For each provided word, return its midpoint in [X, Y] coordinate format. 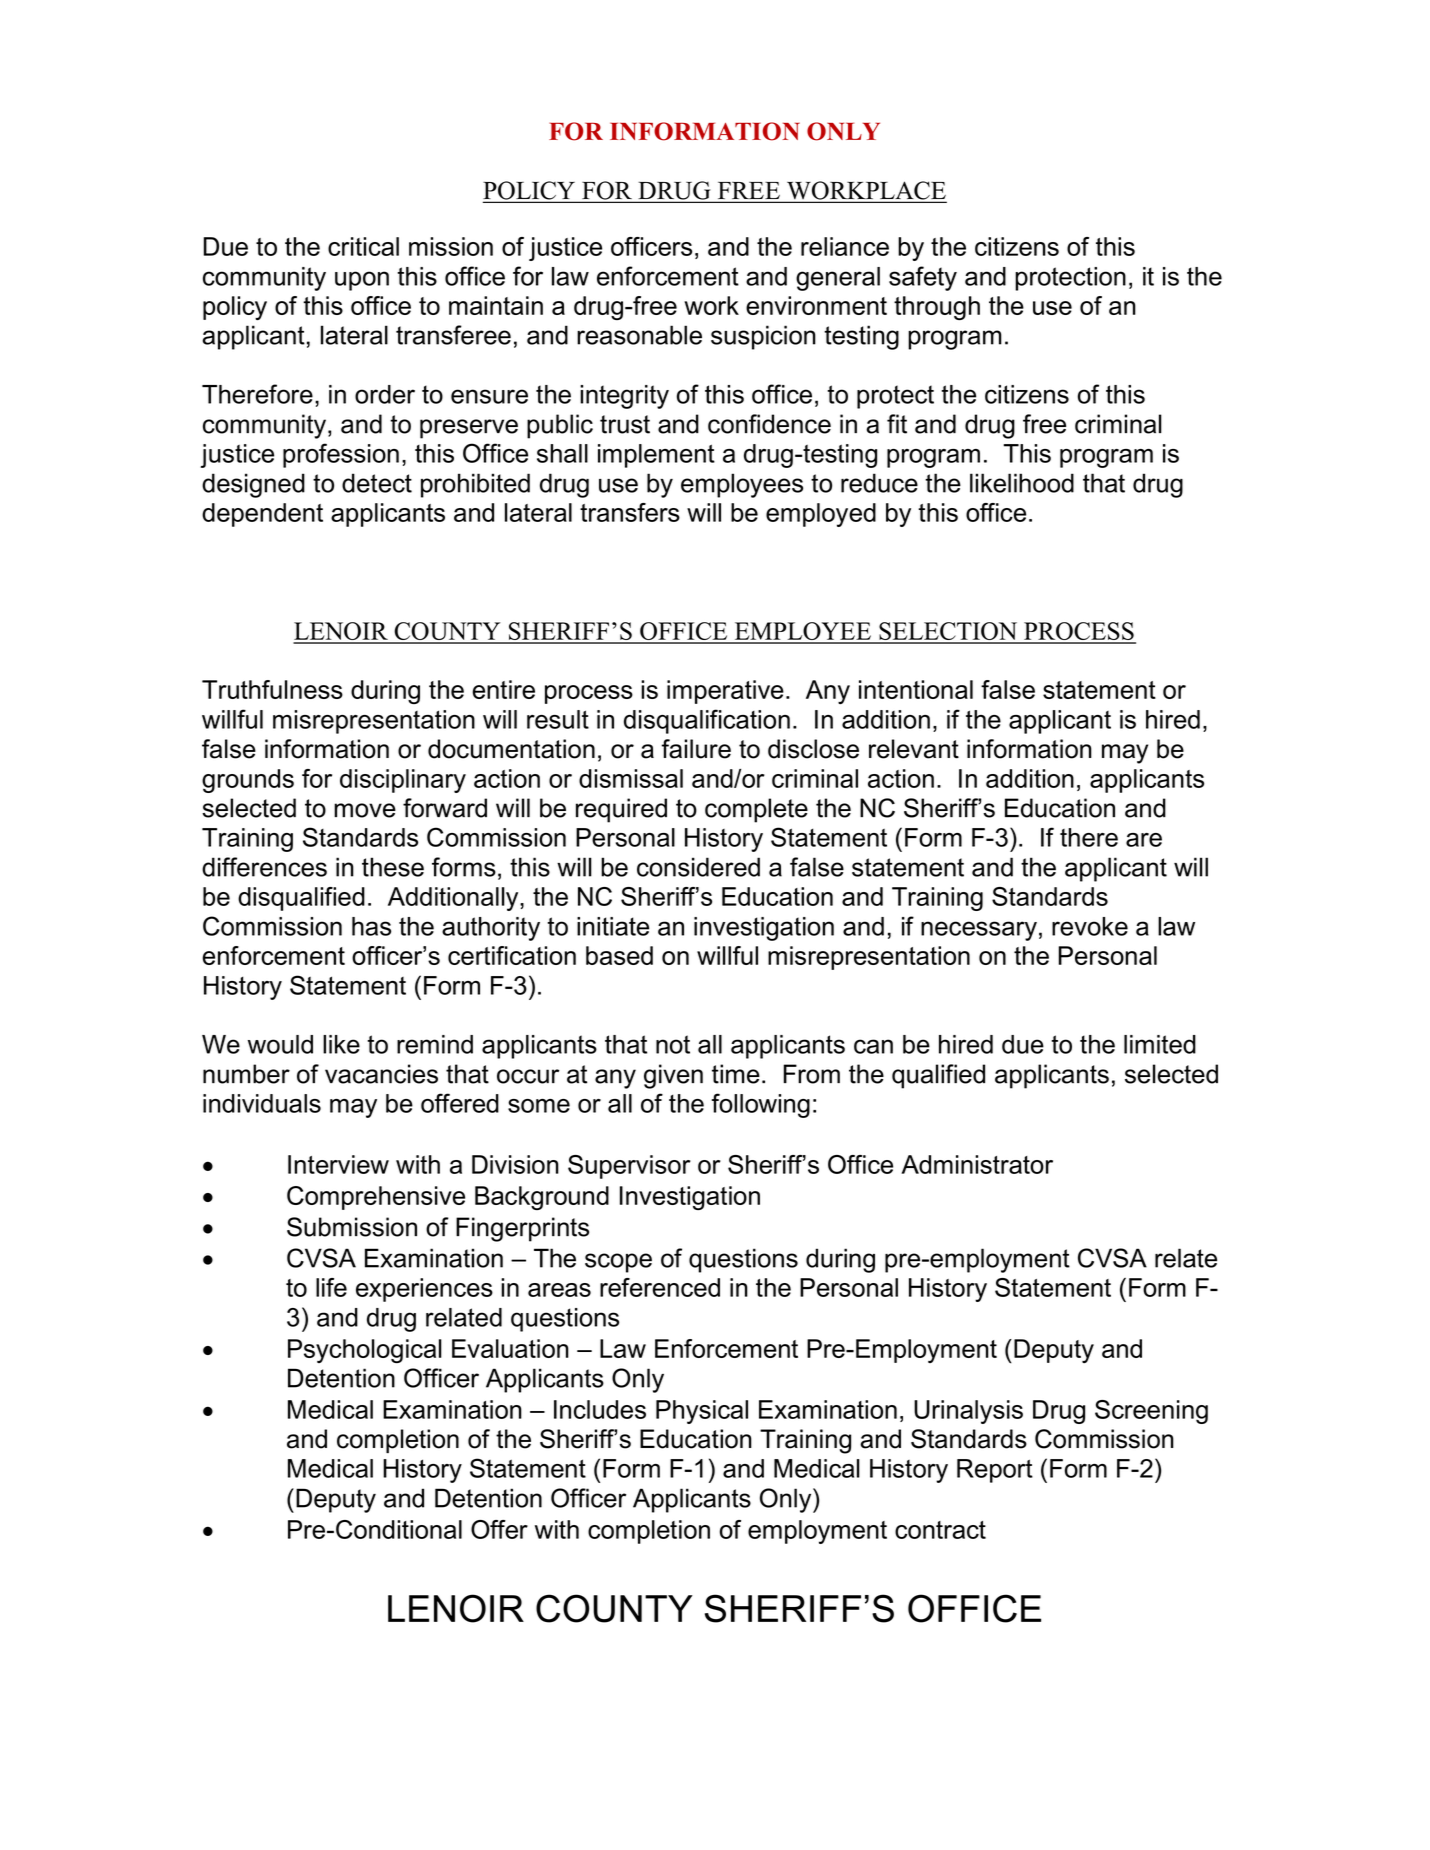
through [937, 308]
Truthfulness [272, 689]
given [673, 1076]
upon [362, 281]
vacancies [381, 1074]
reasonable [639, 335]
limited [1160, 1044]
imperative [725, 692]
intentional [916, 689]
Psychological [365, 1351]
